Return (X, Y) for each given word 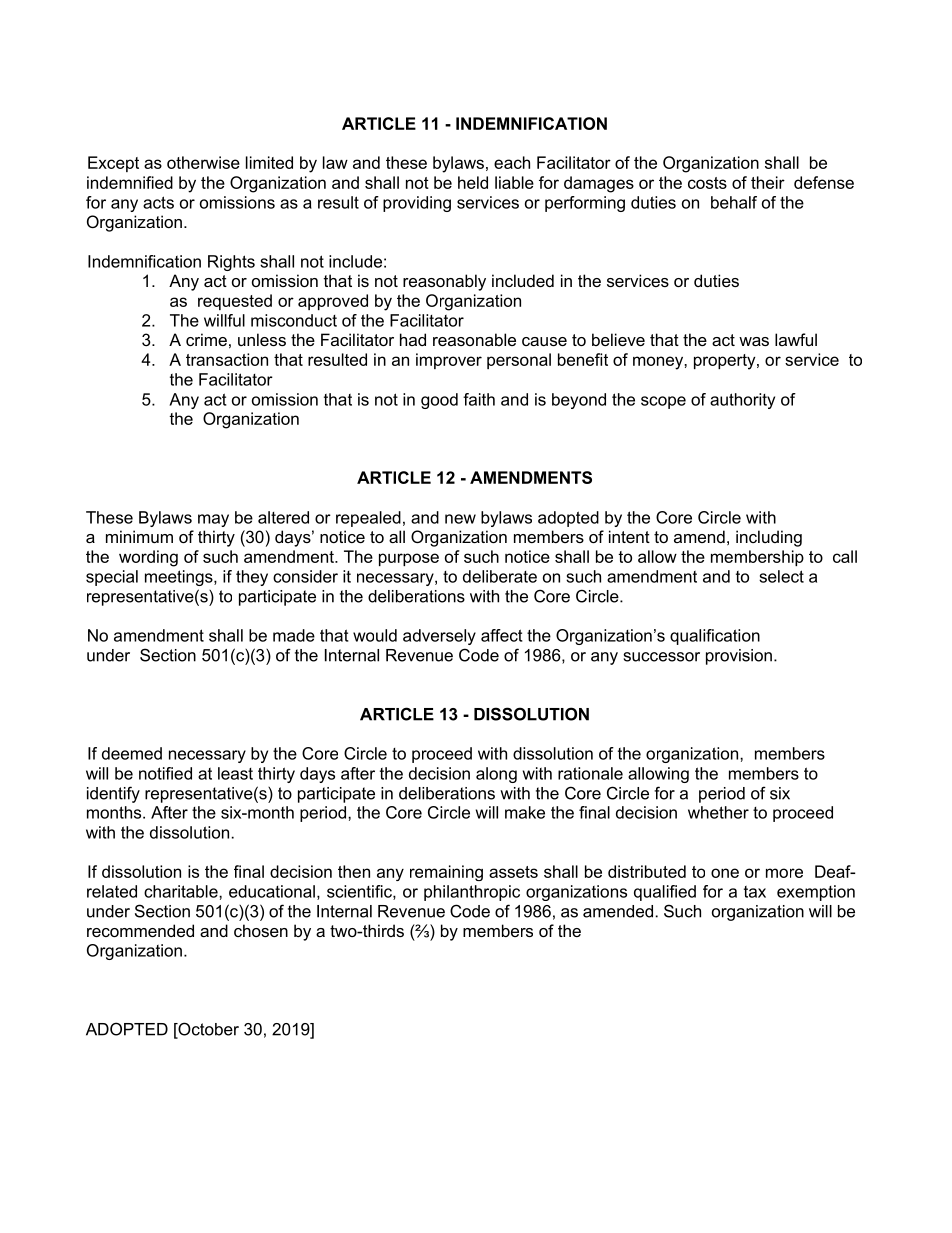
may (213, 520)
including (769, 538)
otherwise (203, 162)
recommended (140, 930)
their (768, 182)
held (473, 182)
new (460, 519)
